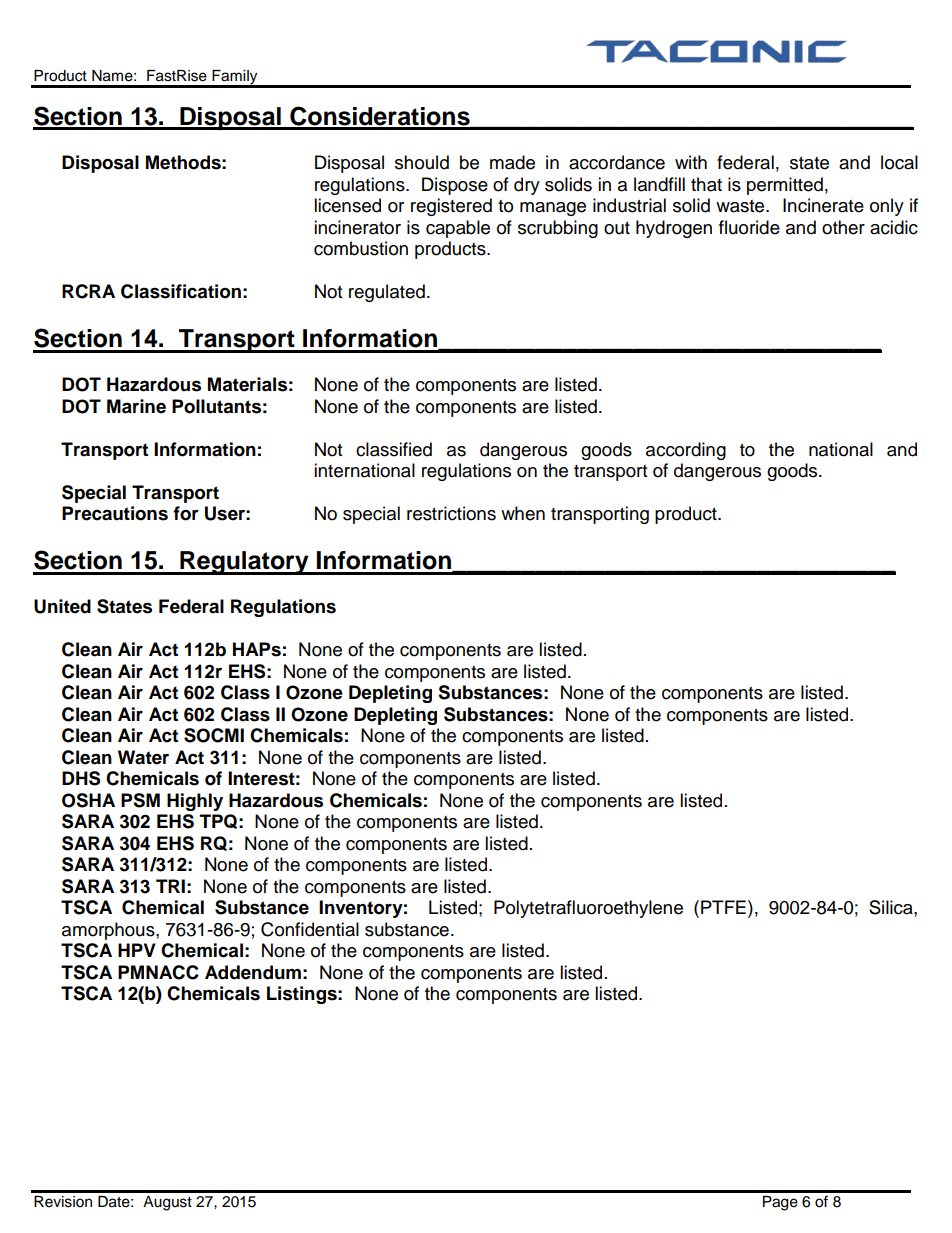 The width and height of the image is (952, 1233). Describe the element at coordinates (780, 1203) in the image. I see `Page` at that location.
